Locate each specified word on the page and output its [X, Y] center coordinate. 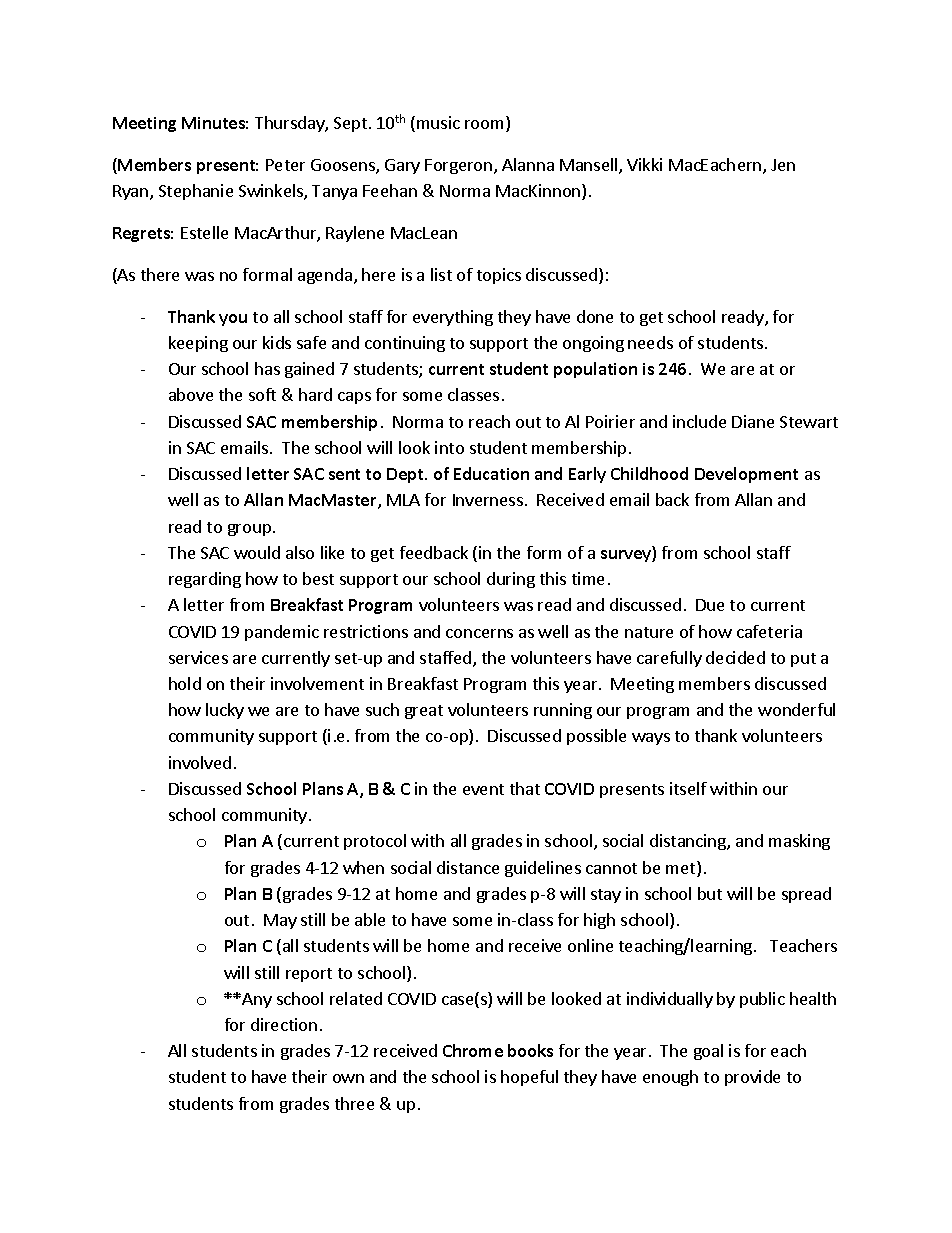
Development [746, 475]
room [486, 126]
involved [200, 762]
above [191, 394]
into [449, 447]
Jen [783, 165]
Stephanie [196, 192]
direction [284, 1024]
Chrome [473, 1050]
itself [688, 788]
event [483, 789]
